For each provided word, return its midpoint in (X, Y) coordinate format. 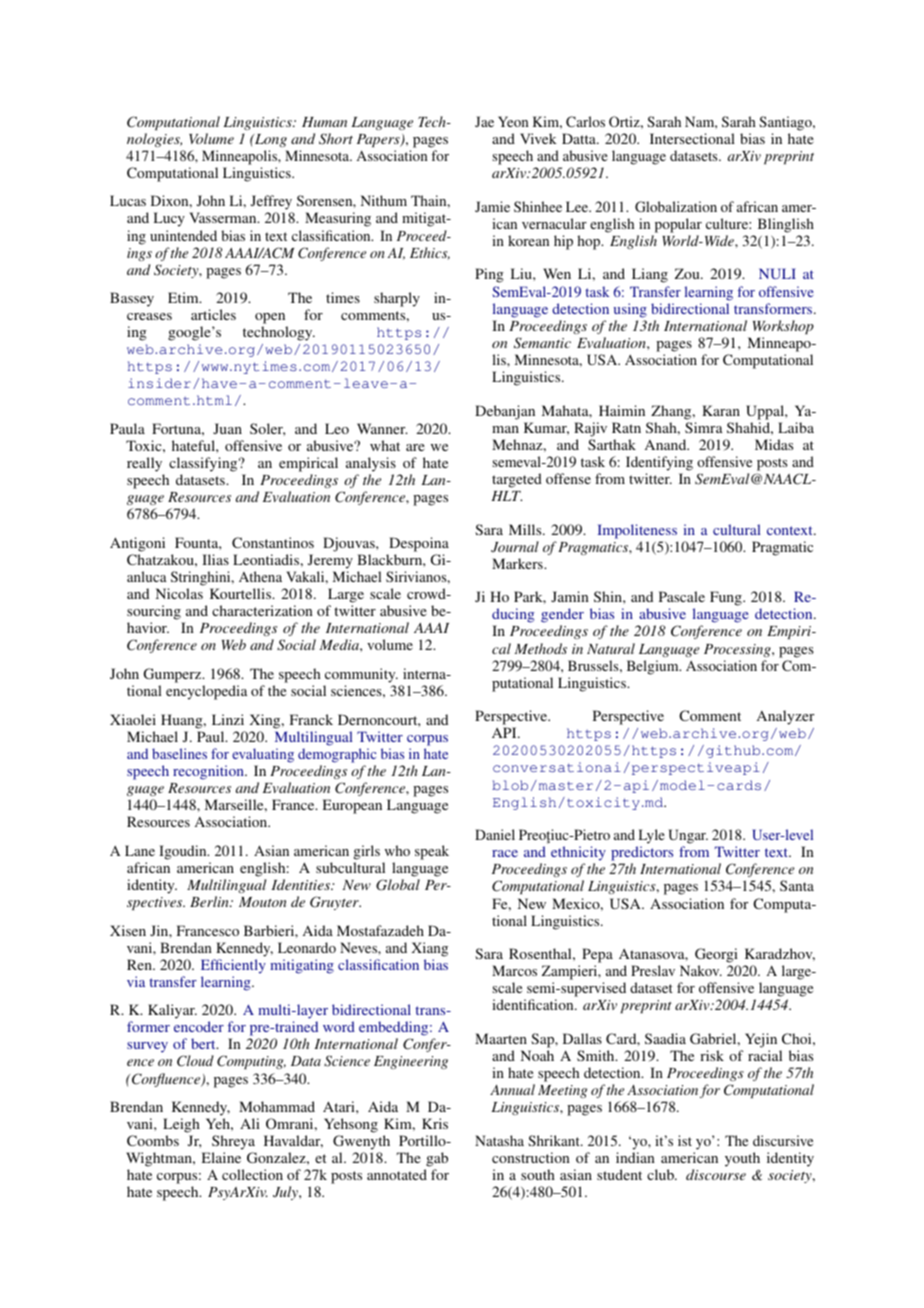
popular (678, 225)
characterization (262, 610)
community (361, 675)
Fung (727, 598)
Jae (484, 121)
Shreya (233, 1144)
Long (270, 140)
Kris (435, 1123)
